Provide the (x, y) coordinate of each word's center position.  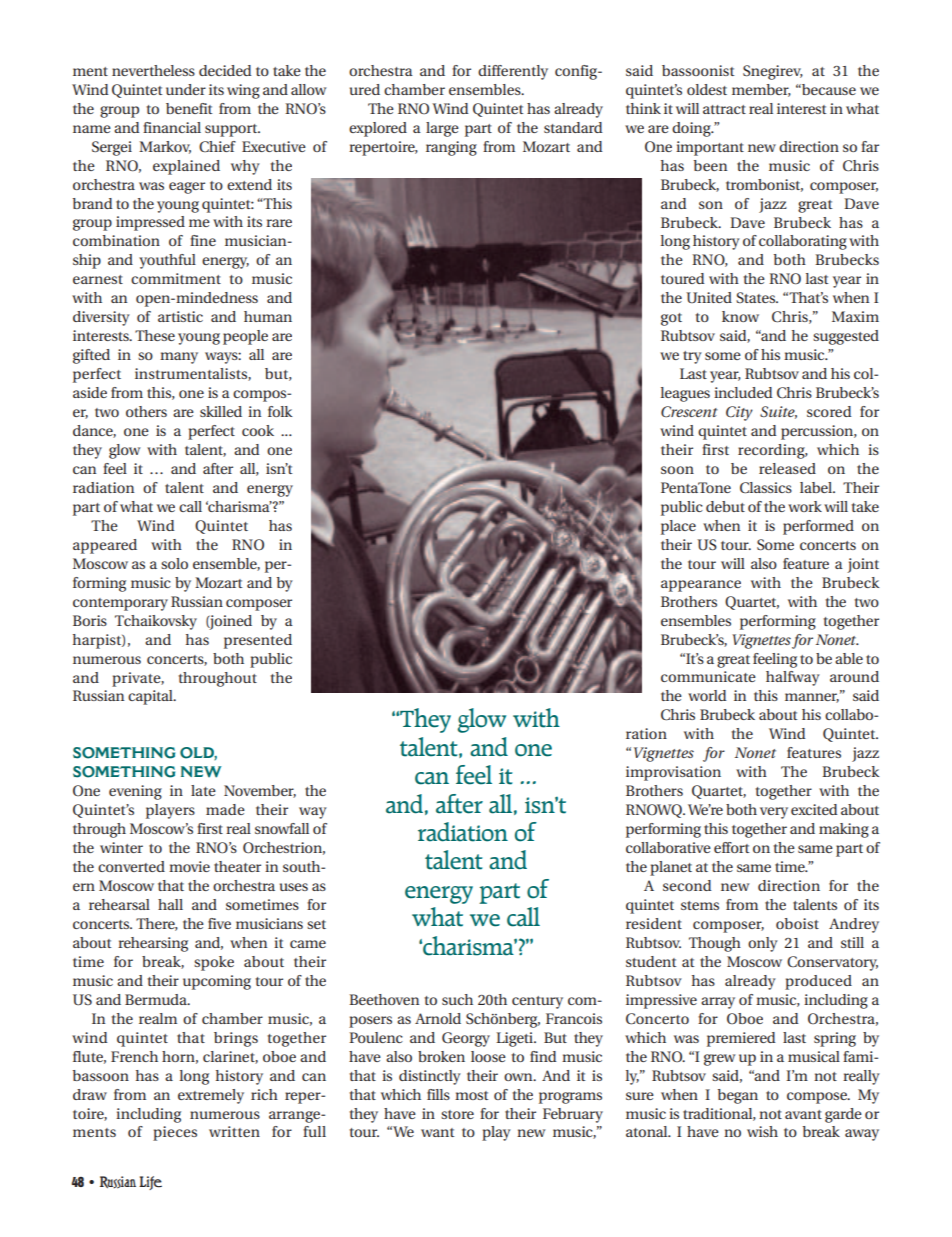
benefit (189, 108)
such (457, 999)
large (442, 129)
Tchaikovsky (156, 622)
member (761, 90)
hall (170, 904)
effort (732, 847)
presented (258, 641)
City (739, 413)
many (179, 358)
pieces (175, 1133)
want (438, 1132)
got (671, 319)
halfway (793, 678)
